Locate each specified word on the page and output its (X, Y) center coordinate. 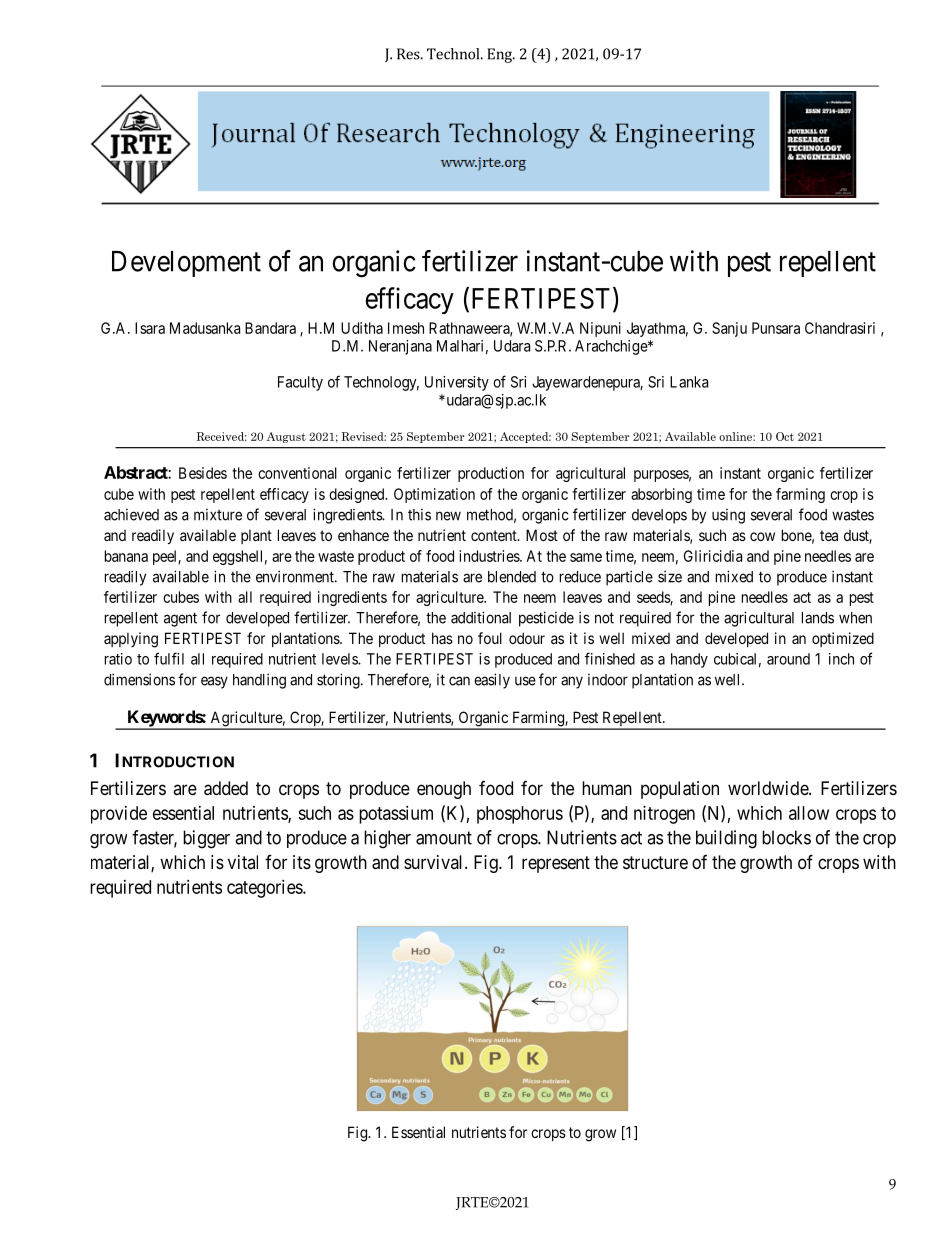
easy (214, 682)
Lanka (689, 382)
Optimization (434, 495)
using (728, 516)
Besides (203, 473)
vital (243, 862)
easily (492, 681)
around (788, 659)
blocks (786, 837)
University (457, 383)
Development (186, 264)
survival (435, 862)
